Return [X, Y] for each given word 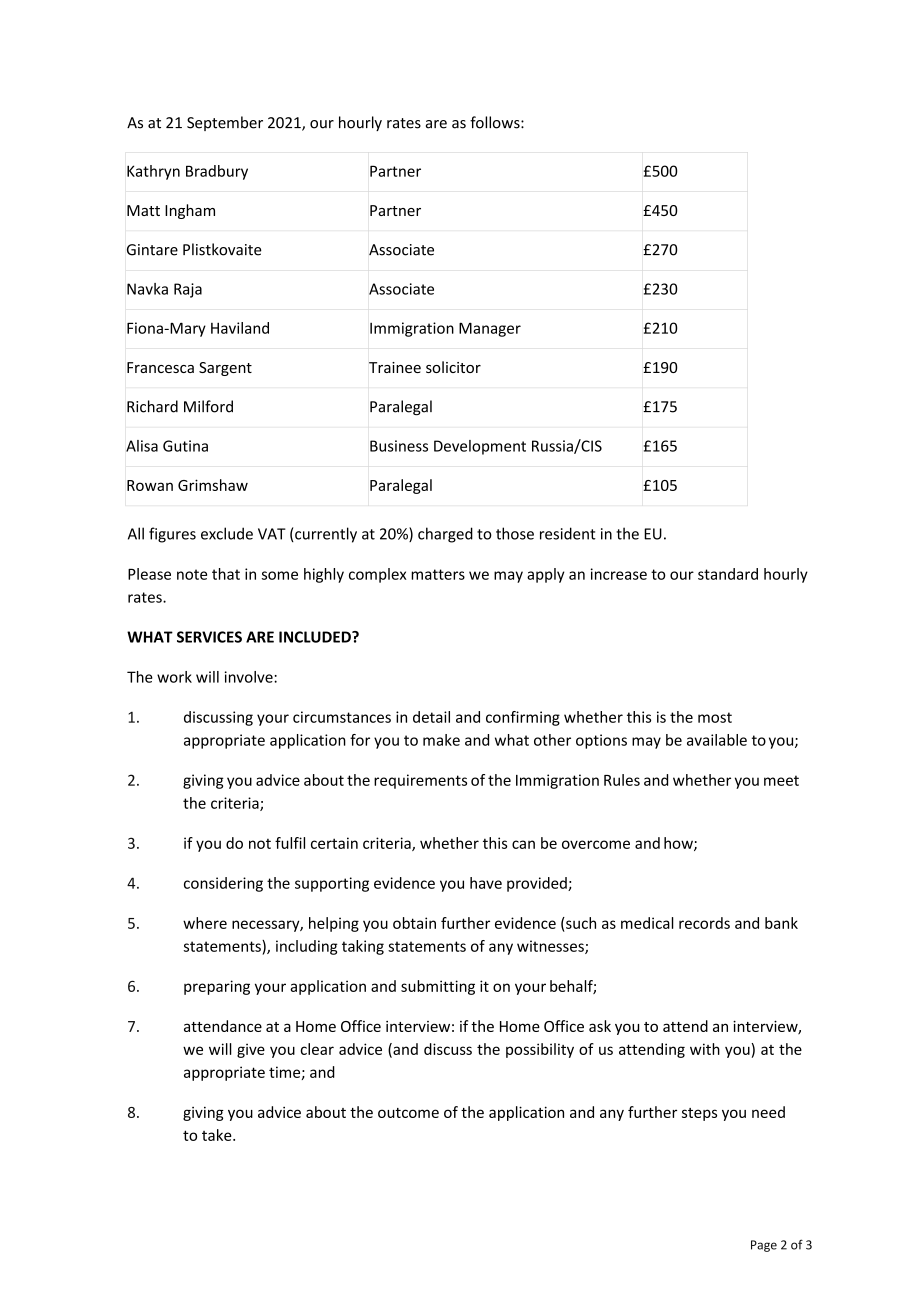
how [679, 844]
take [218, 1135]
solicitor [453, 367]
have [486, 883]
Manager [490, 329]
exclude [227, 533]
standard [728, 574]
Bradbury [217, 172]
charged [445, 535]
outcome [408, 1113]
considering [223, 884]
